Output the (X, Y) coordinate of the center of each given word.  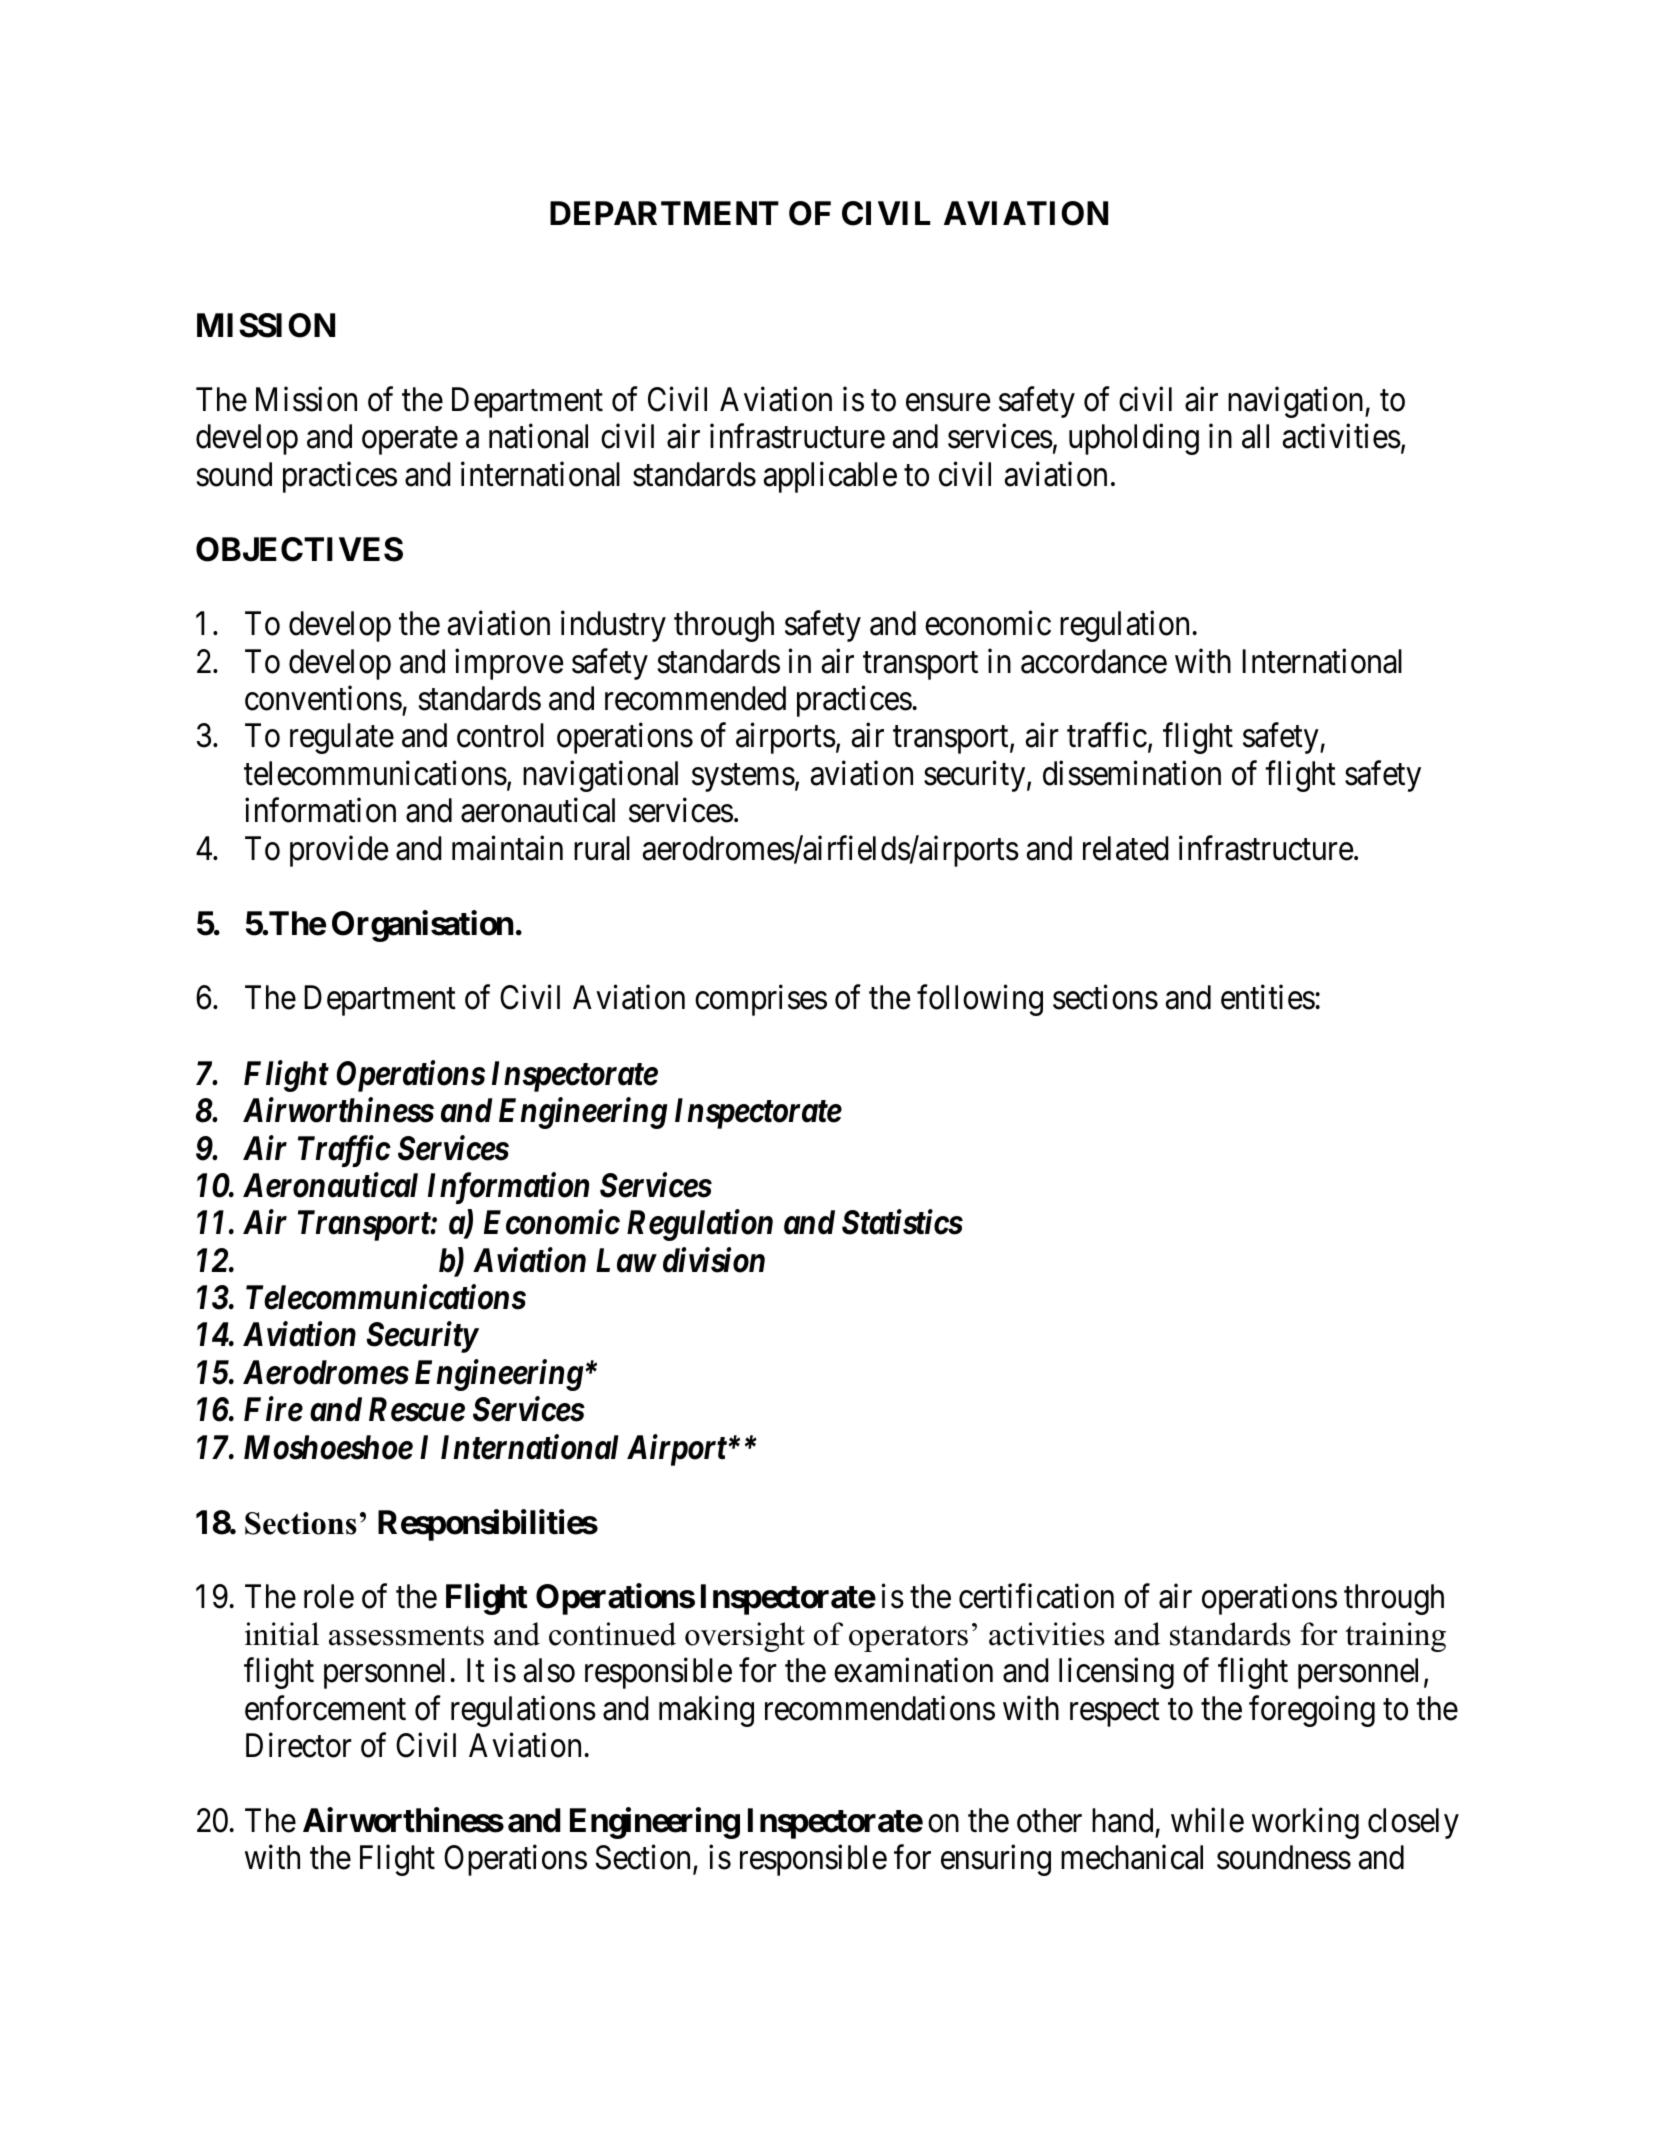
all (1255, 436)
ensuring (996, 1860)
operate (410, 441)
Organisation (423, 926)
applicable (830, 477)
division (714, 1260)
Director (299, 1745)
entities (1268, 997)
